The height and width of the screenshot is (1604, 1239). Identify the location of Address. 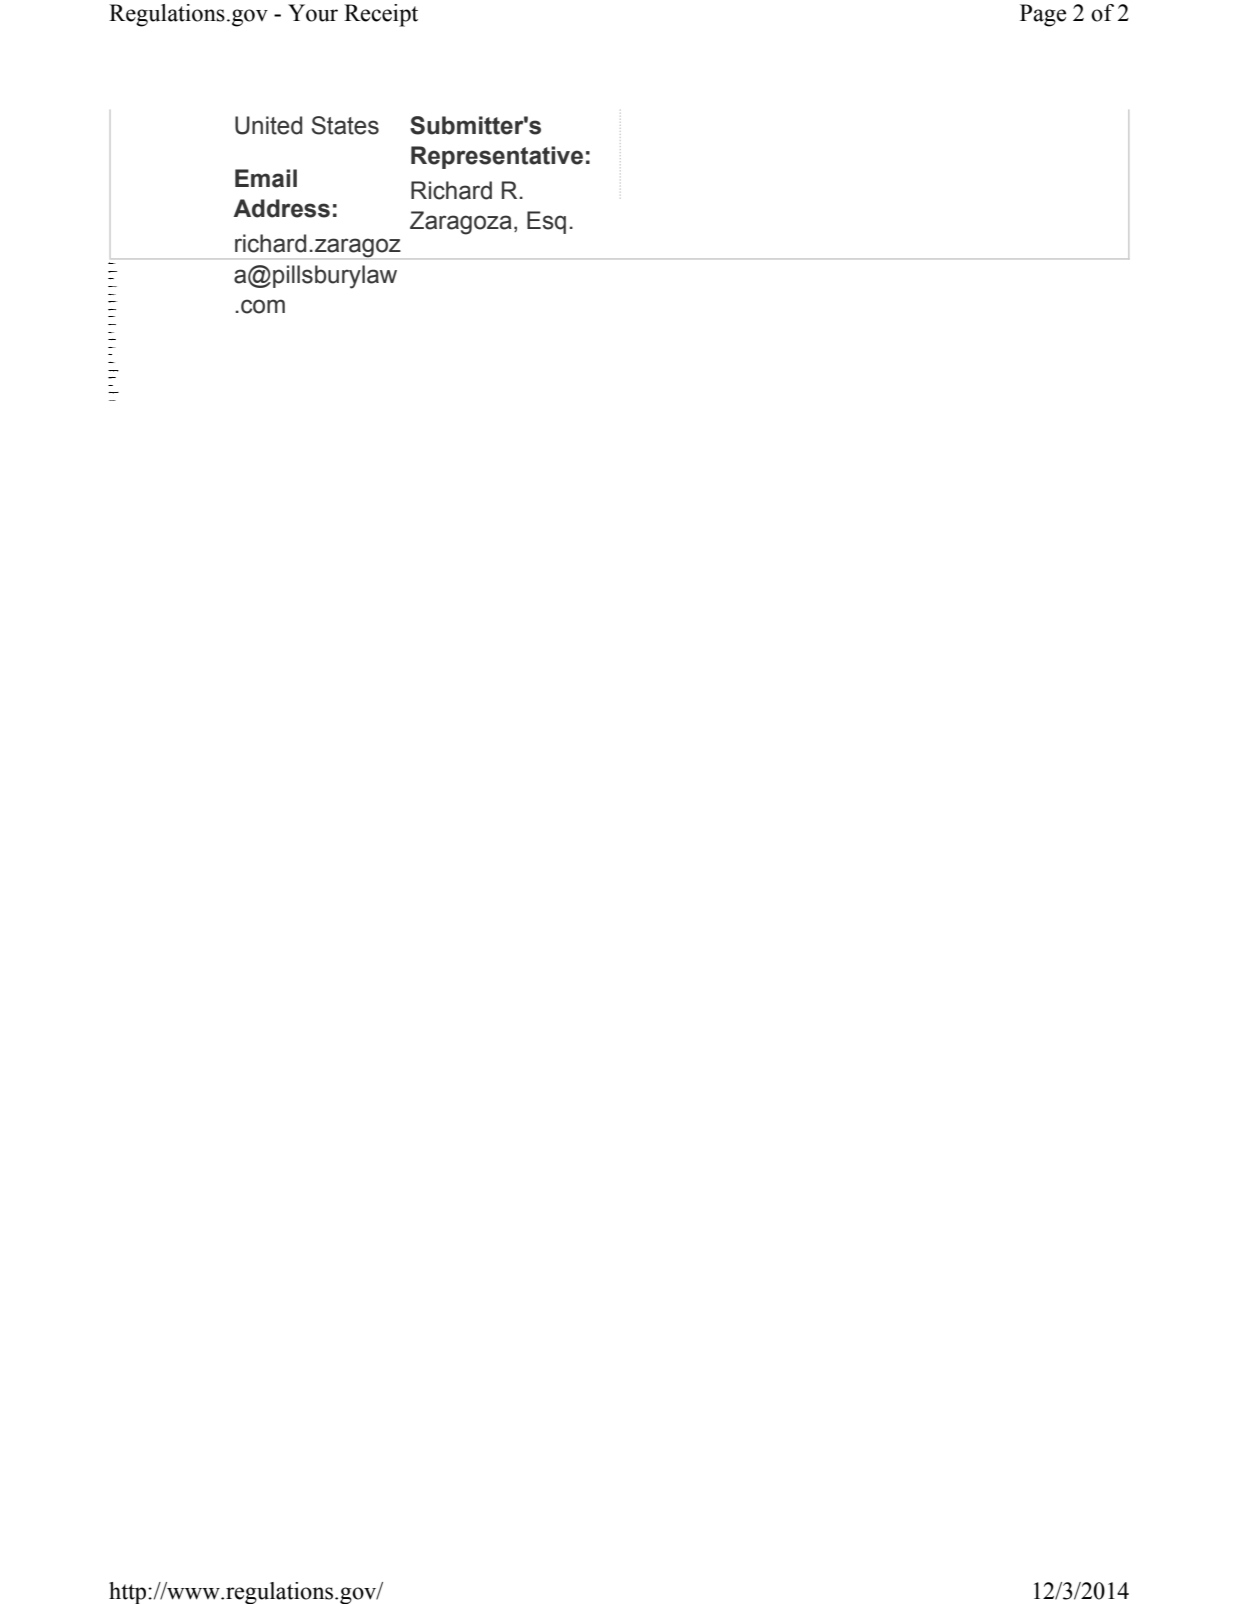
(281, 208).
